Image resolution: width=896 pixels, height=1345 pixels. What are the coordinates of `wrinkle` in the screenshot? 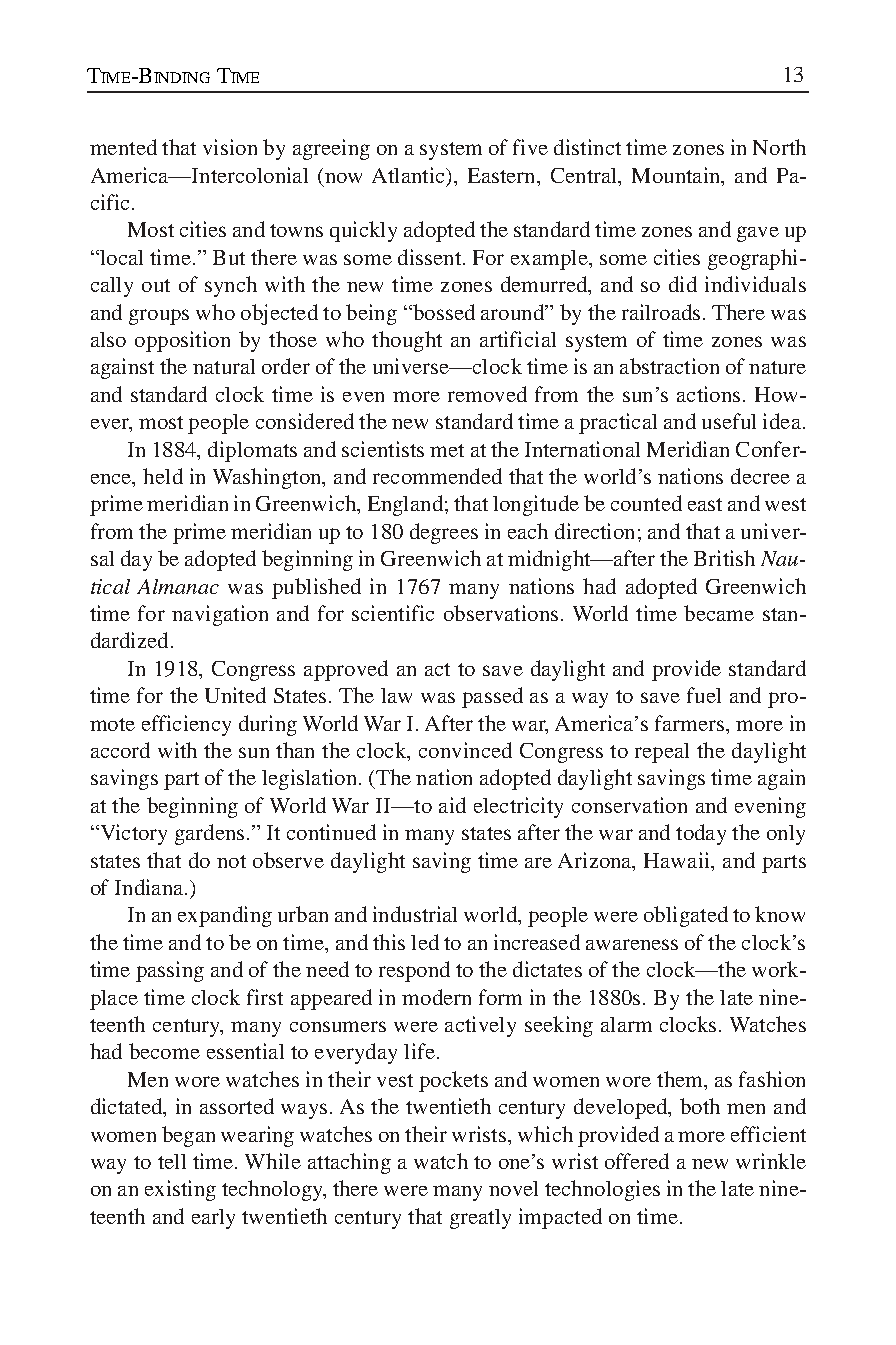 It's located at (771, 1161).
